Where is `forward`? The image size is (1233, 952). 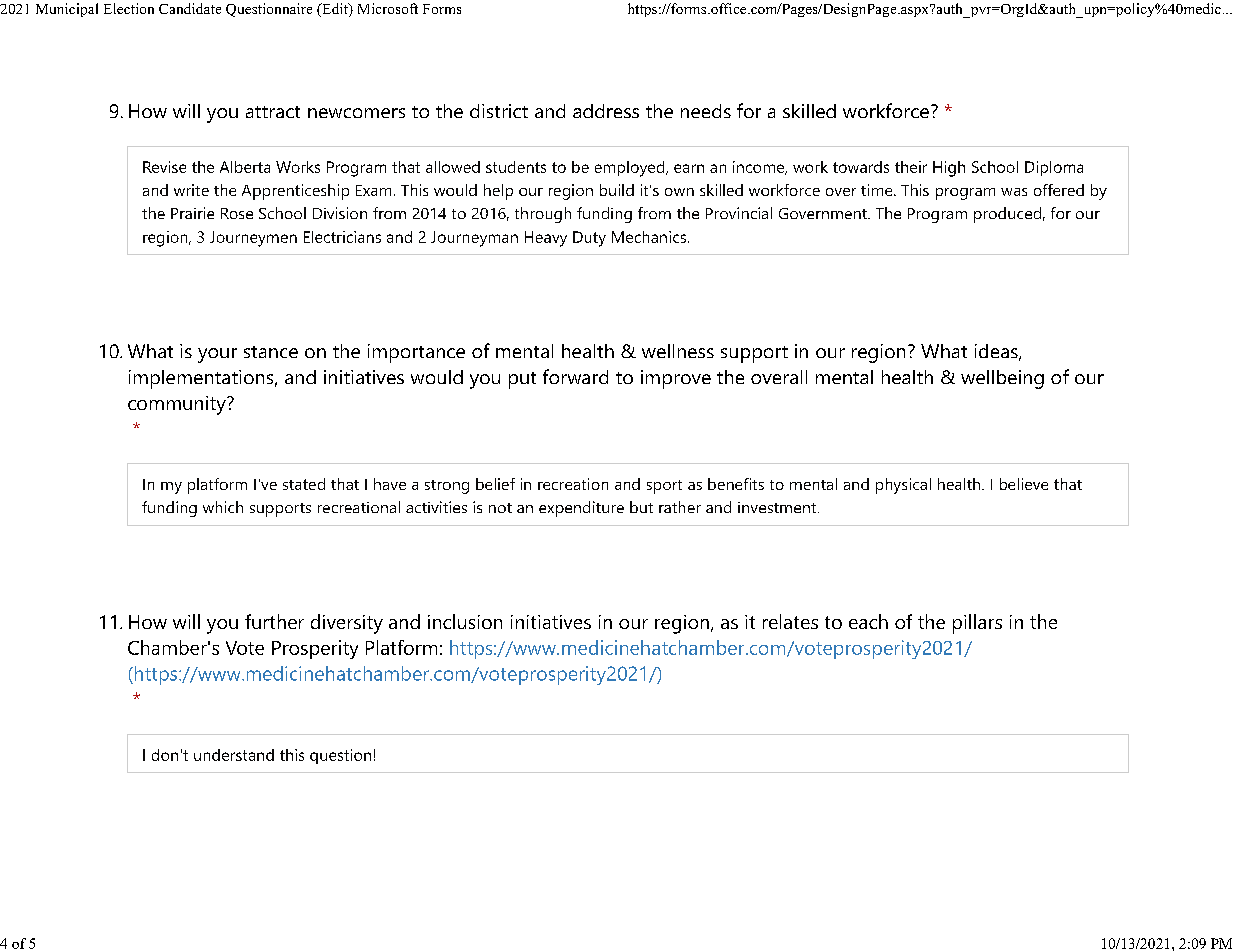
forward is located at coordinates (575, 376).
